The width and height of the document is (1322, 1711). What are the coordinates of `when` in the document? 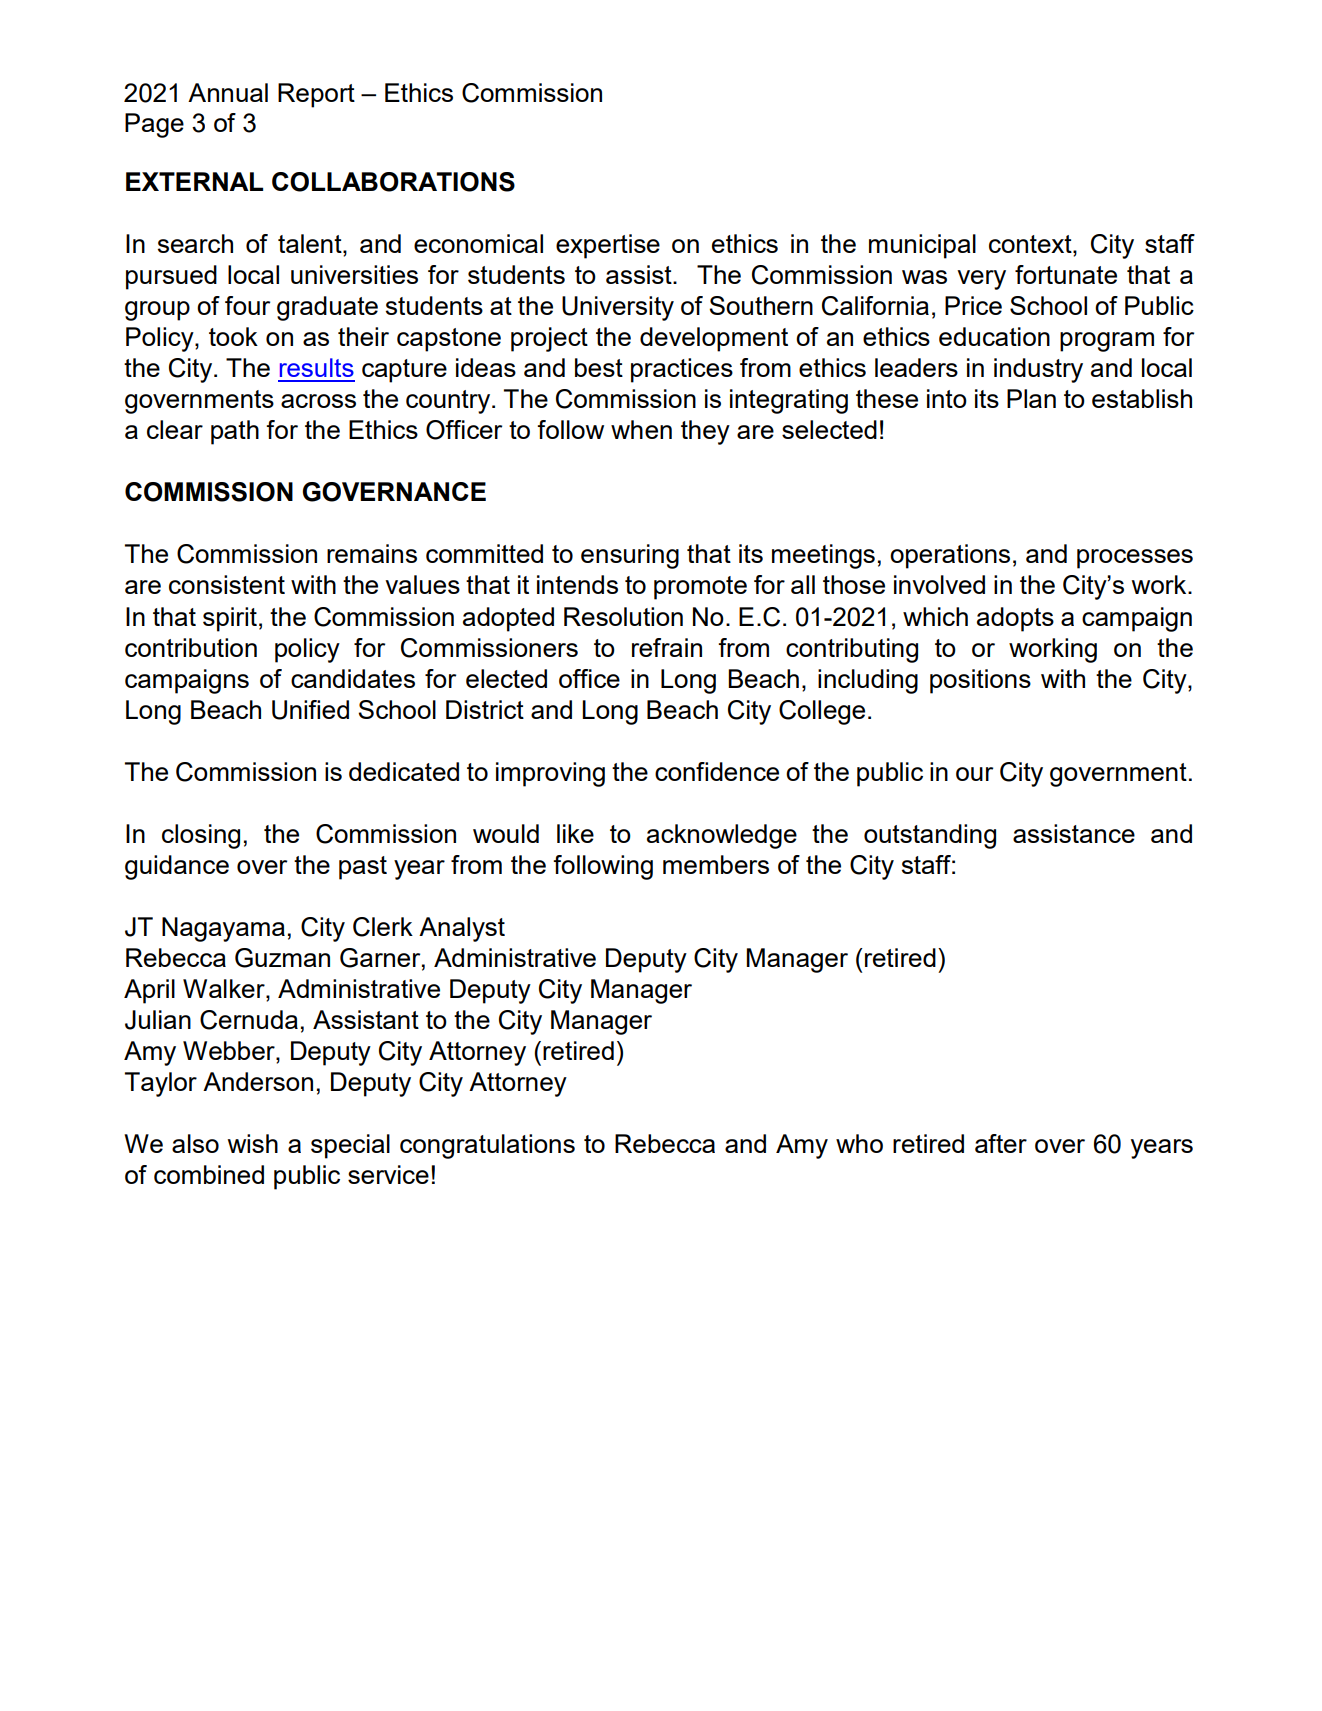 It's located at (641, 429).
